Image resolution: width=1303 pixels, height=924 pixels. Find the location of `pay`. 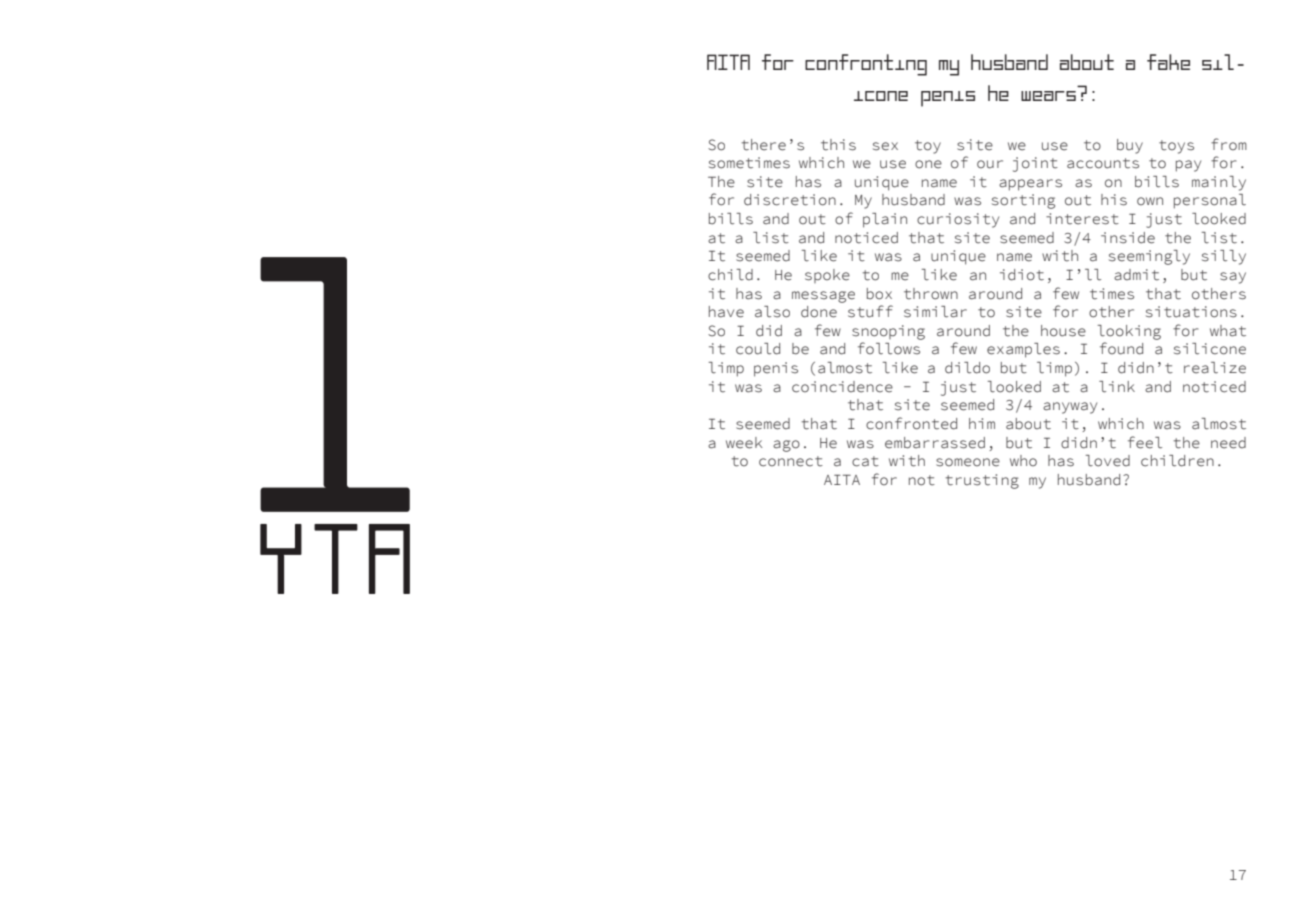

pay is located at coordinates (1188, 166).
